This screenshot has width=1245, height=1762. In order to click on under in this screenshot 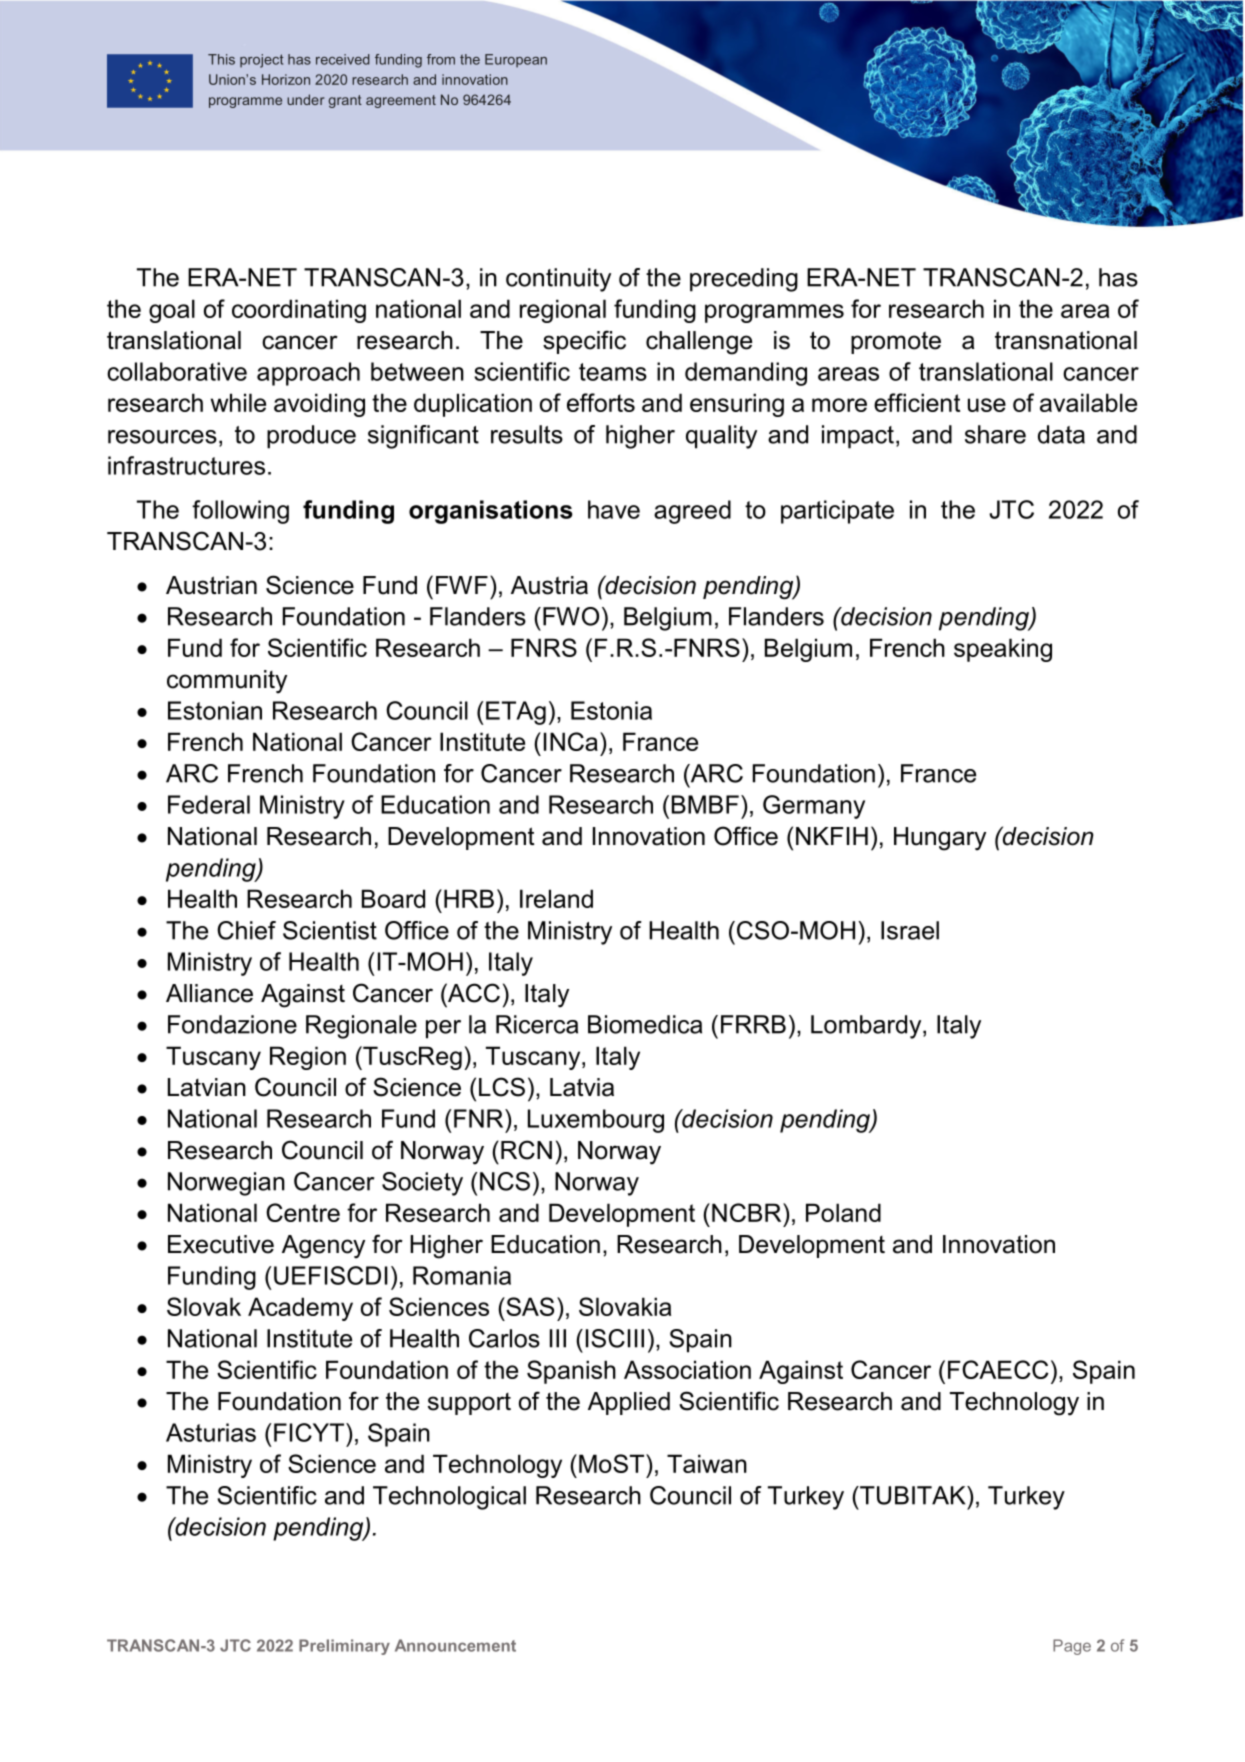, I will do `click(305, 99)`.
